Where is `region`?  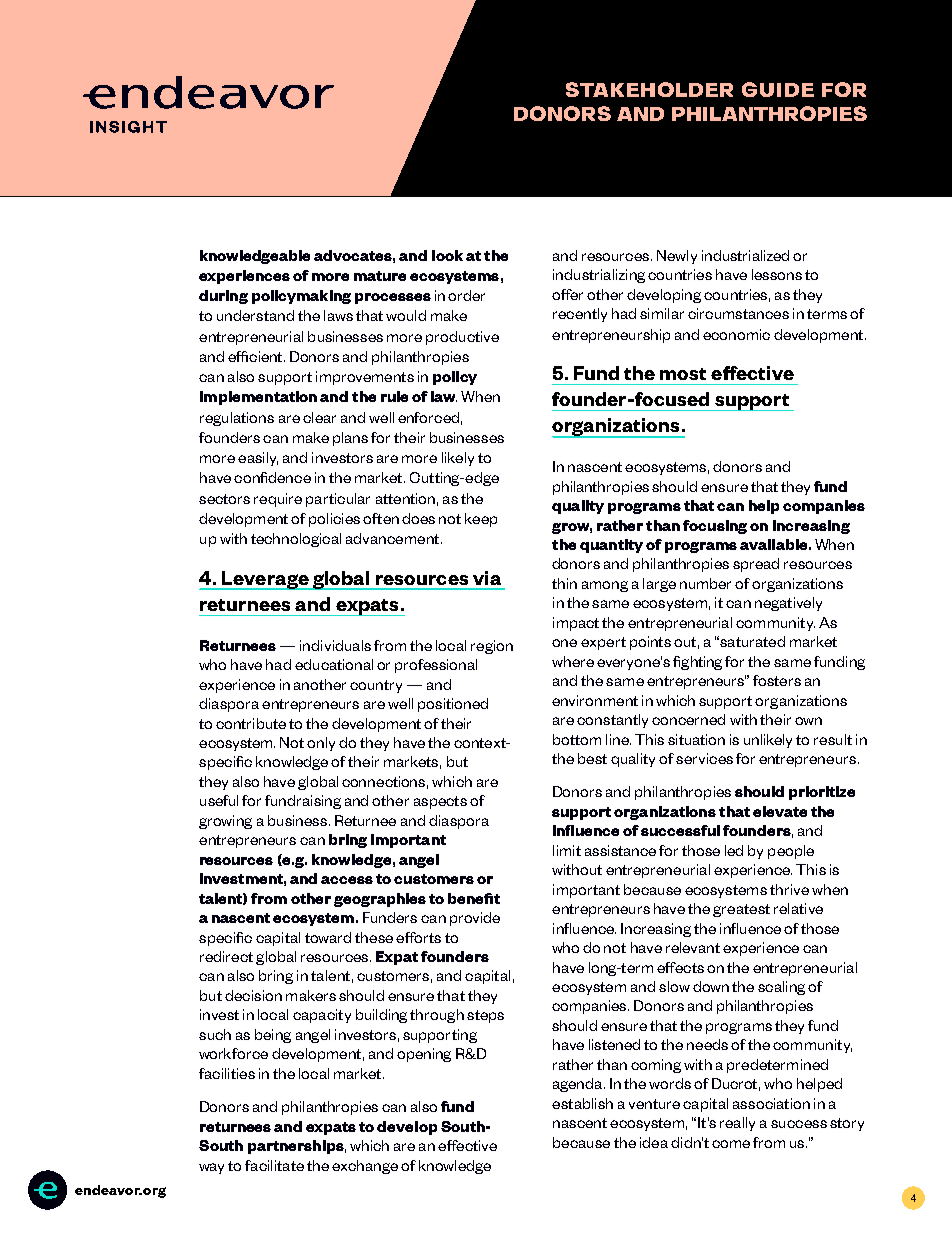 region is located at coordinates (492, 647).
